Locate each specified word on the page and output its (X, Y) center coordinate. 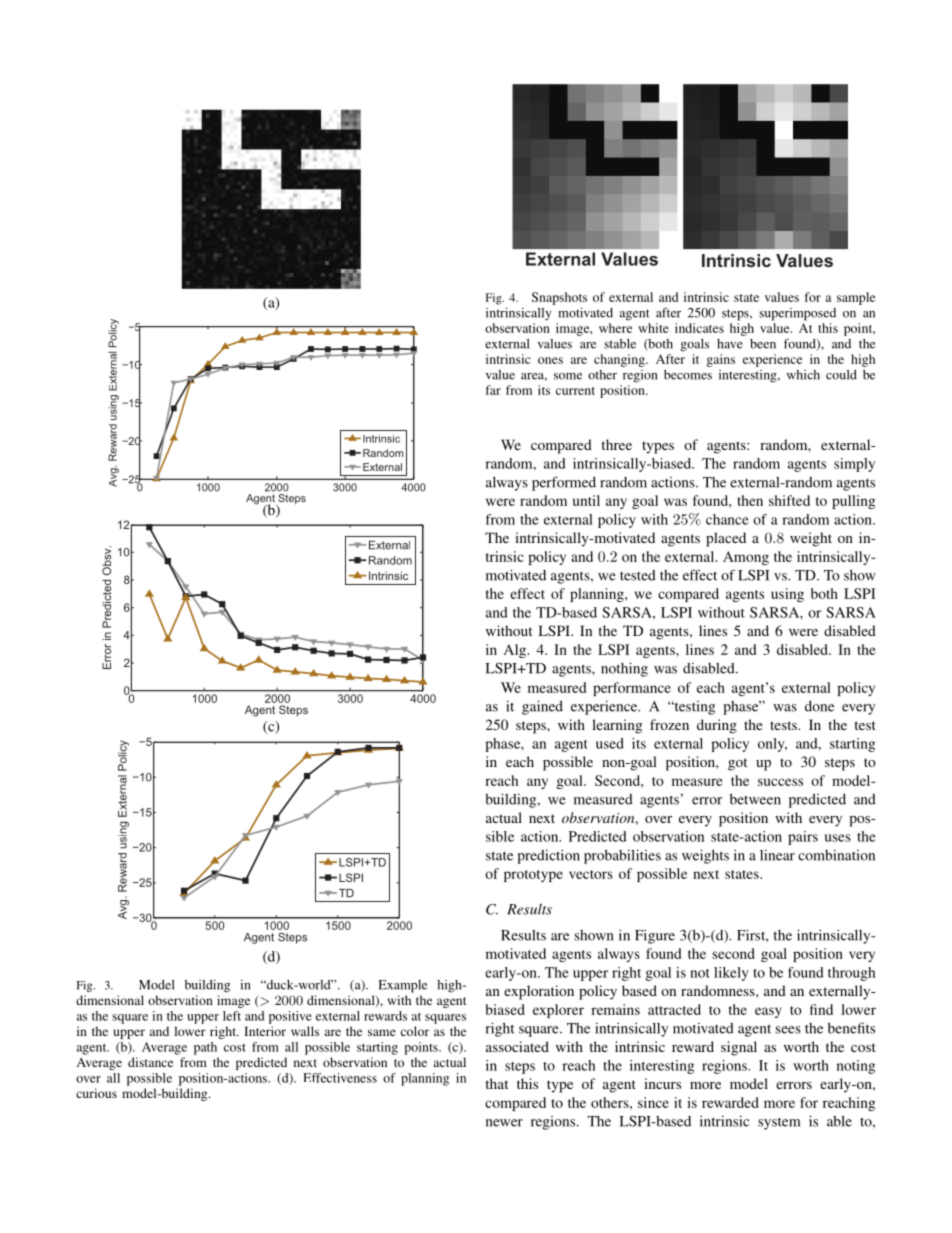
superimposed (797, 314)
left (232, 1016)
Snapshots (559, 298)
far (493, 390)
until (586, 500)
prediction (548, 856)
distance (150, 1062)
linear (777, 855)
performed (564, 483)
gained (542, 707)
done (819, 706)
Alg (516, 651)
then (750, 500)
